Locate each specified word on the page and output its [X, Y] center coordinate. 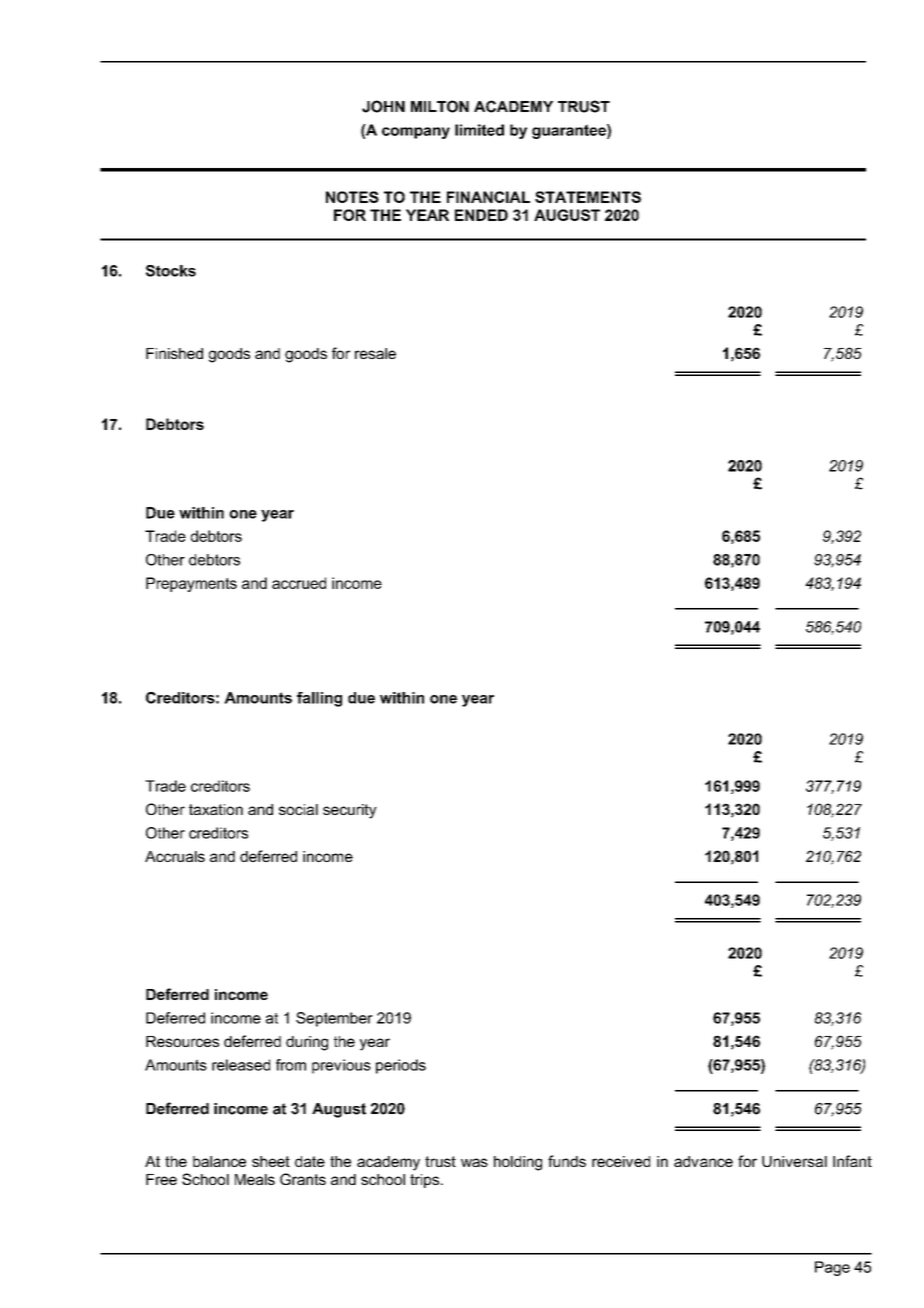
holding [518, 1163]
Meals [255, 1179]
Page [832, 1268]
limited [479, 130]
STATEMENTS [588, 197]
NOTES [352, 197]
